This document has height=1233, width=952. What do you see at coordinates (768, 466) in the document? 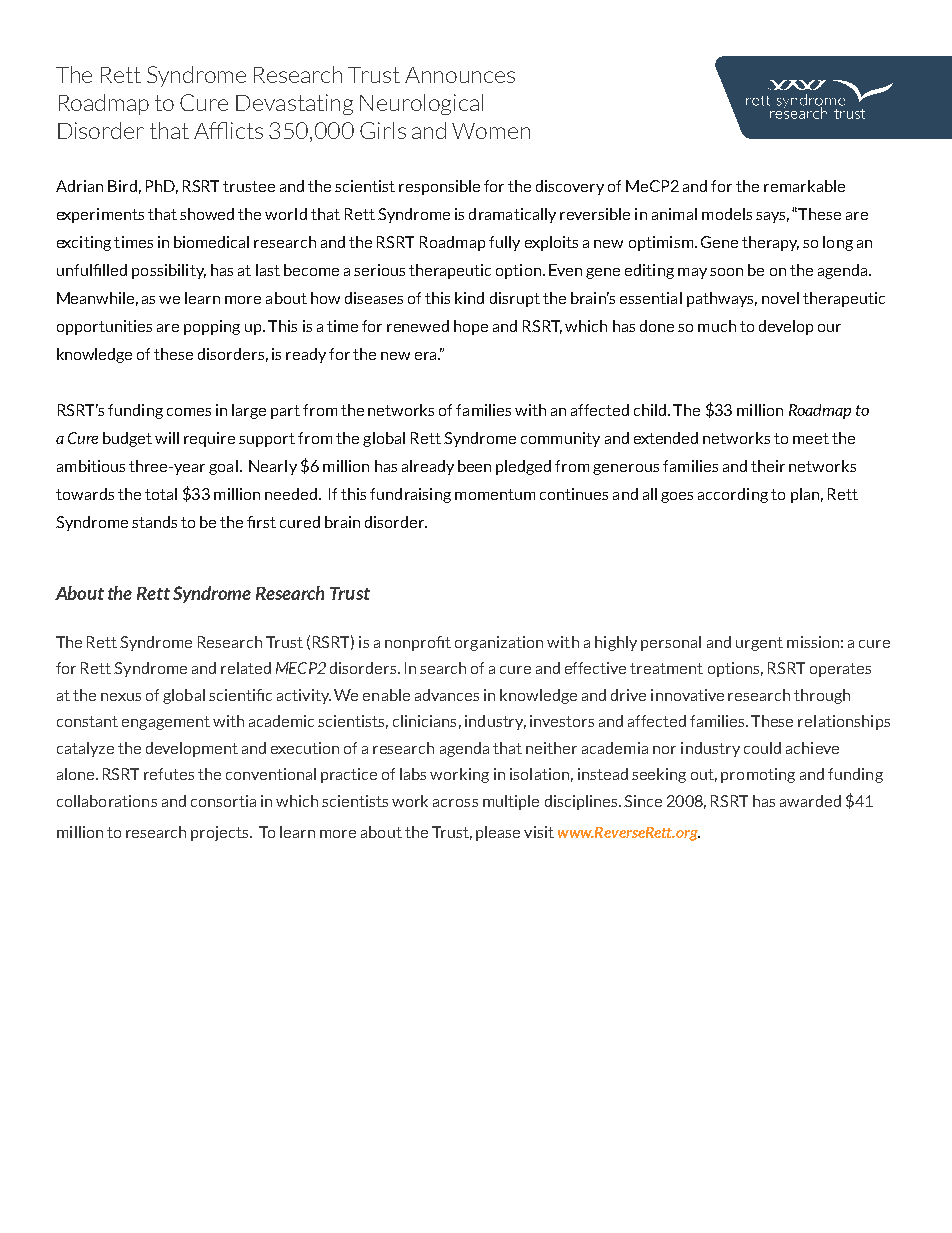
I see `their` at bounding box center [768, 466].
